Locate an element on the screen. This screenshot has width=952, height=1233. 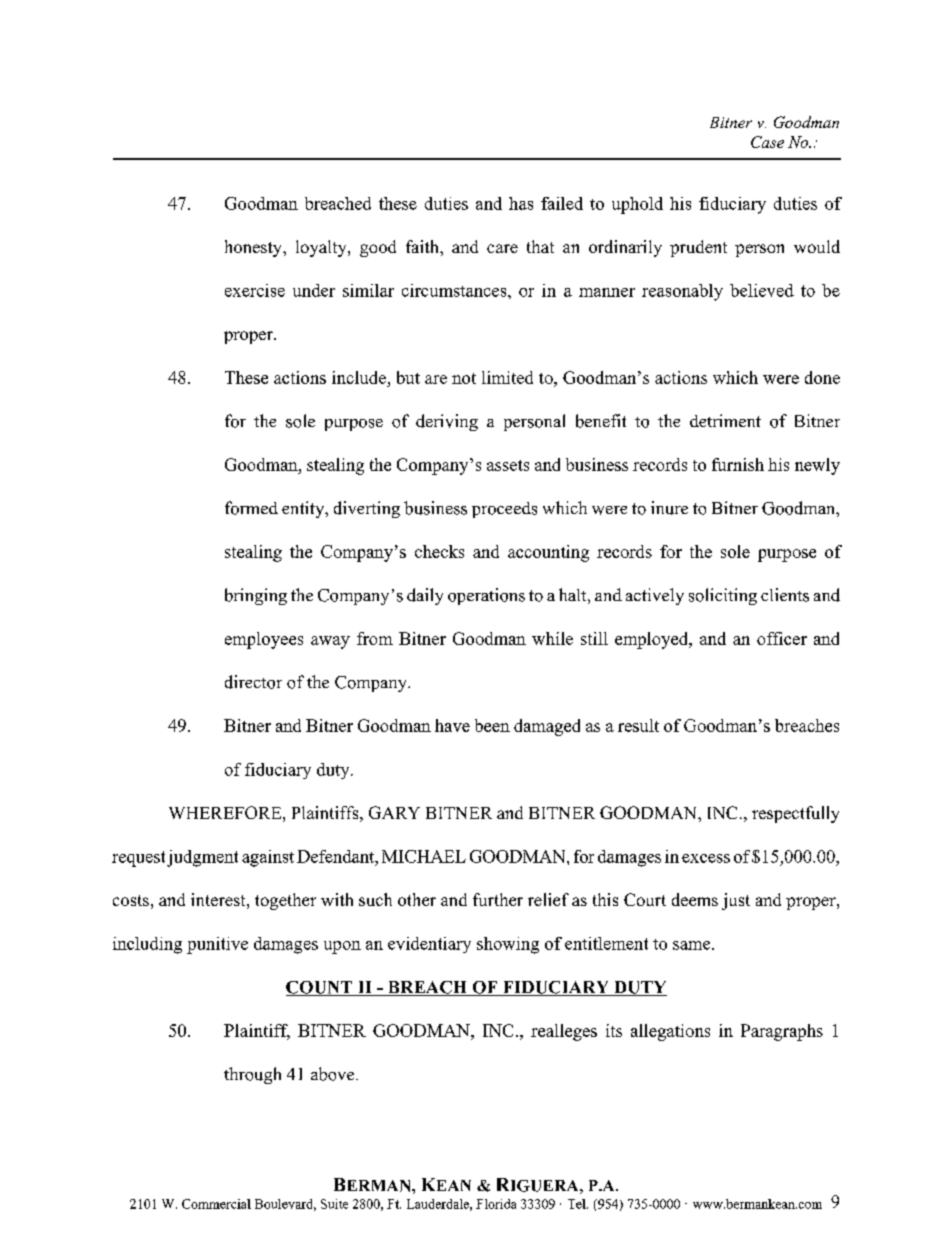
has is located at coordinates (521, 203).
